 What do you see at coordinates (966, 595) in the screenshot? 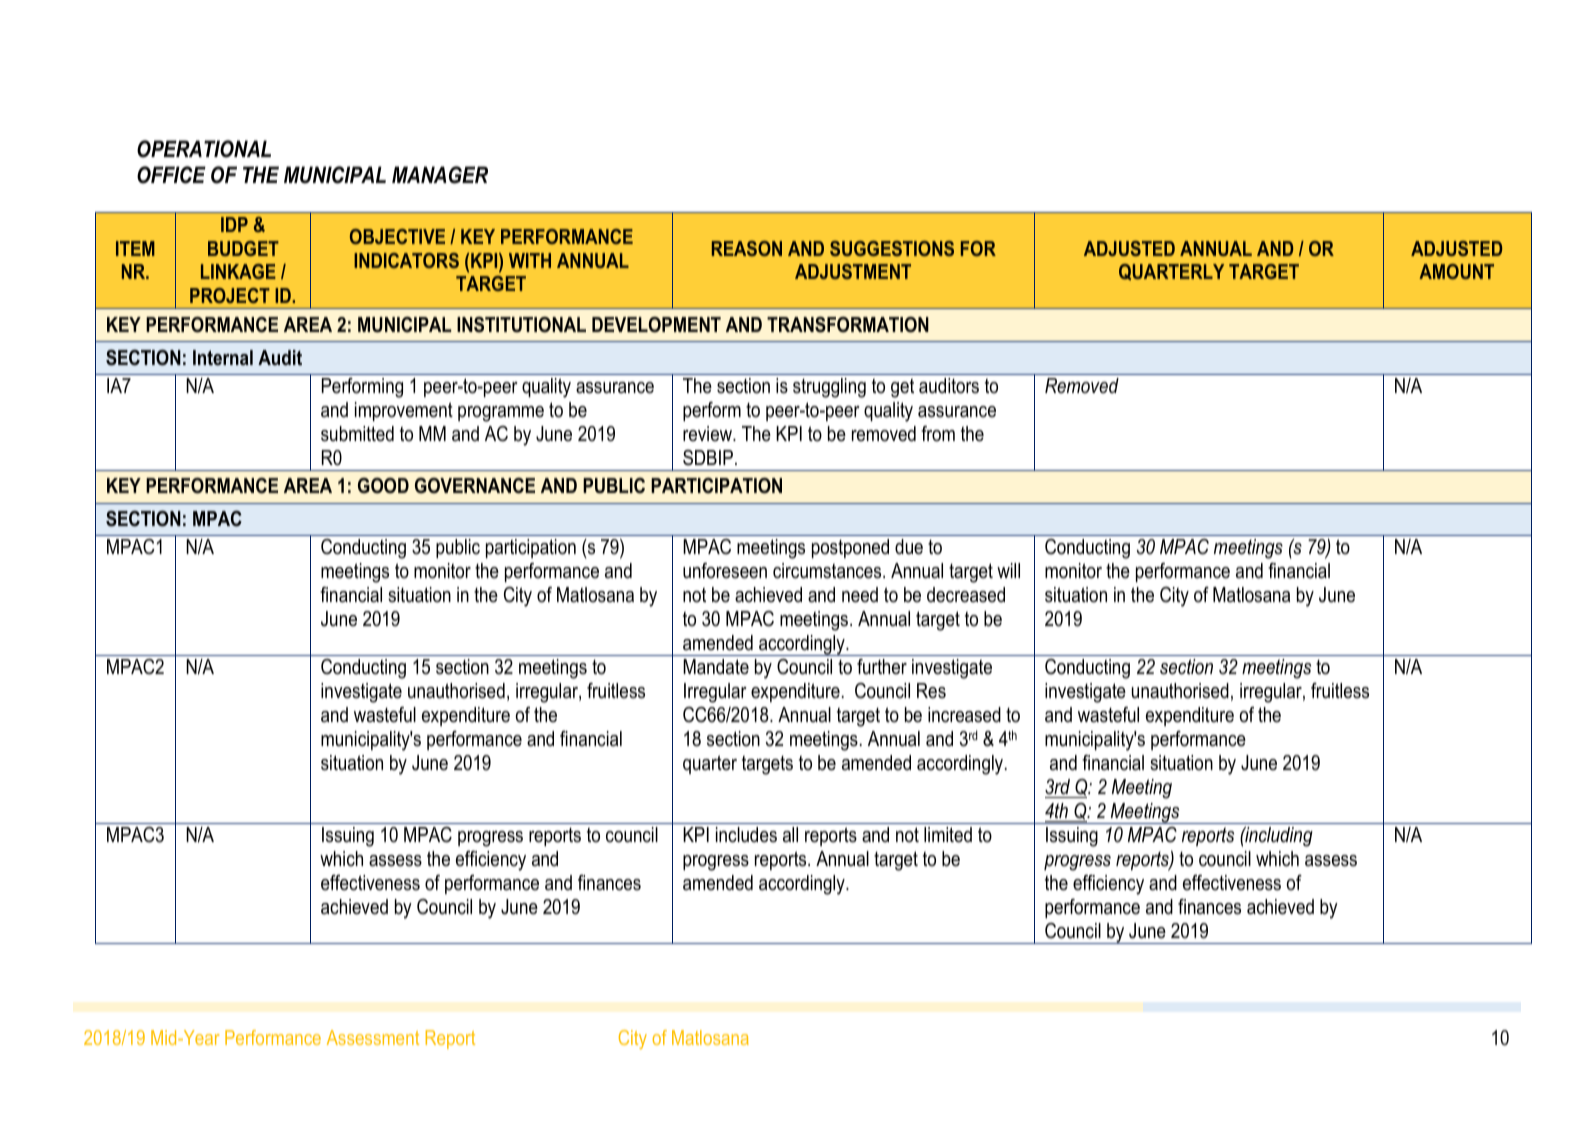
I see `decreased` at bounding box center [966, 595].
